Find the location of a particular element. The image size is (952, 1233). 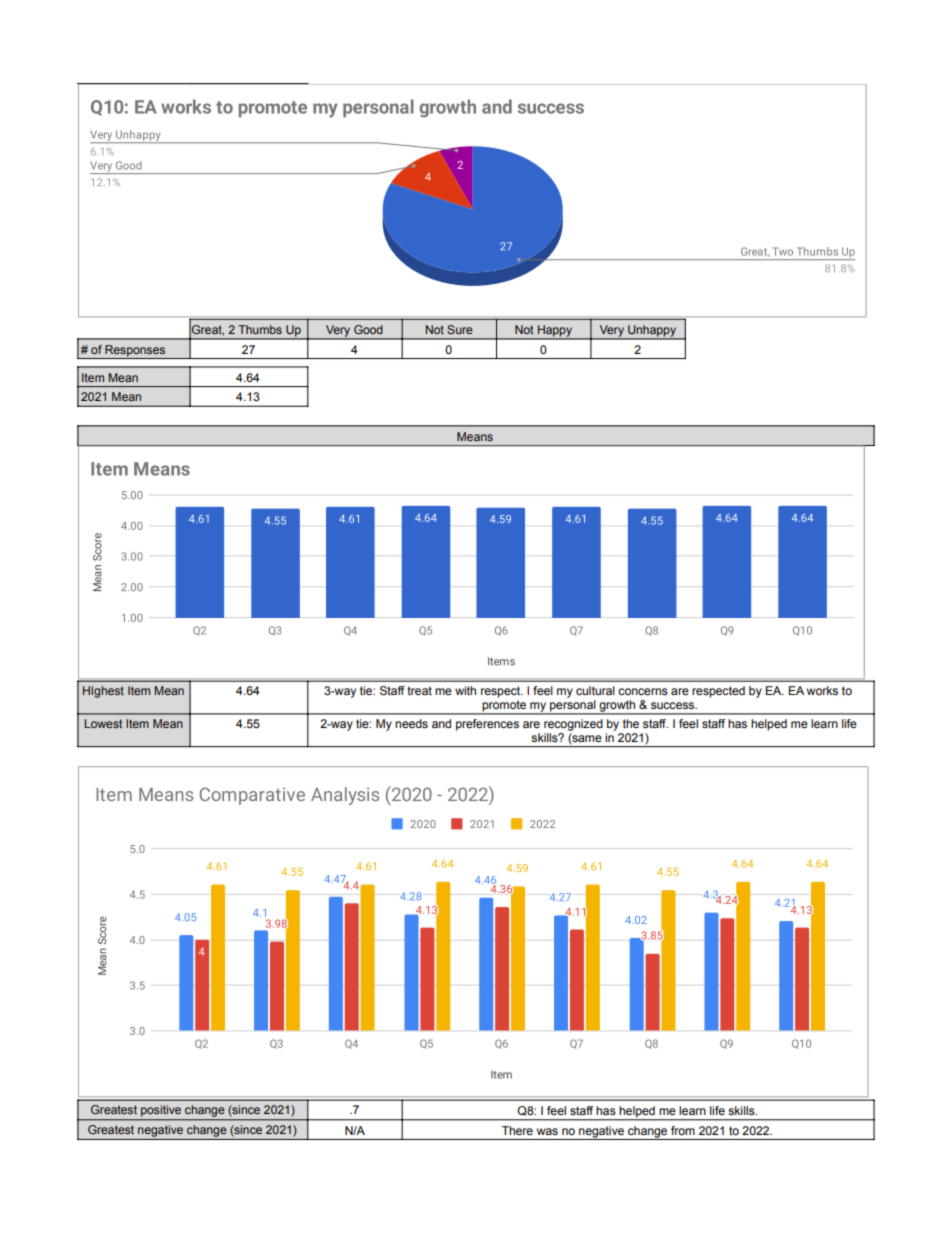

from is located at coordinates (683, 1130).
